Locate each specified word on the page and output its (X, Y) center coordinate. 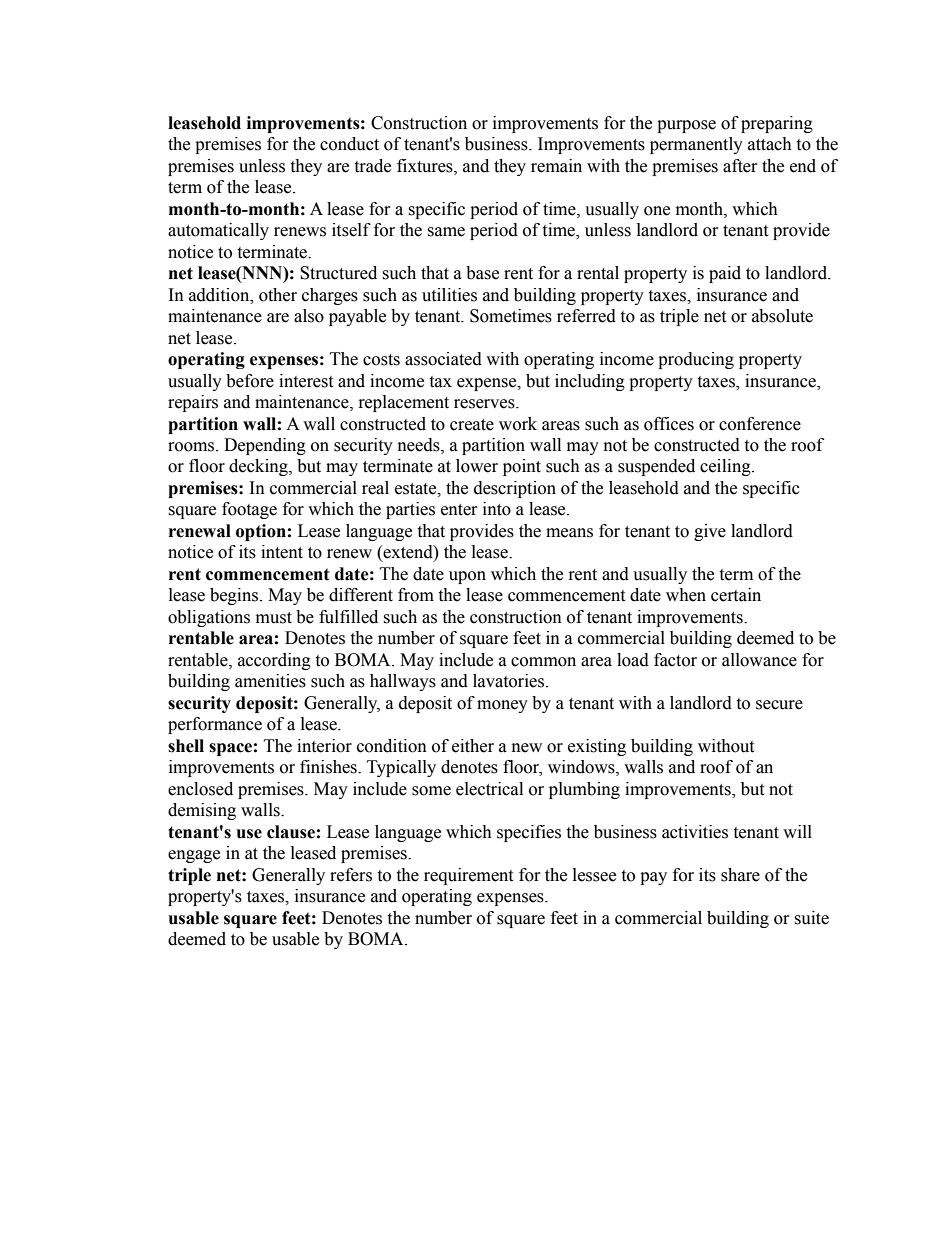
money (502, 706)
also (309, 316)
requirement (468, 876)
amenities (270, 681)
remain (556, 166)
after (740, 166)
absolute (782, 316)
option (261, 532)
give (710, 532)
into (497, 509)
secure (779, 705)
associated (443, 359)
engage (194, 856)
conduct (349, 144)
